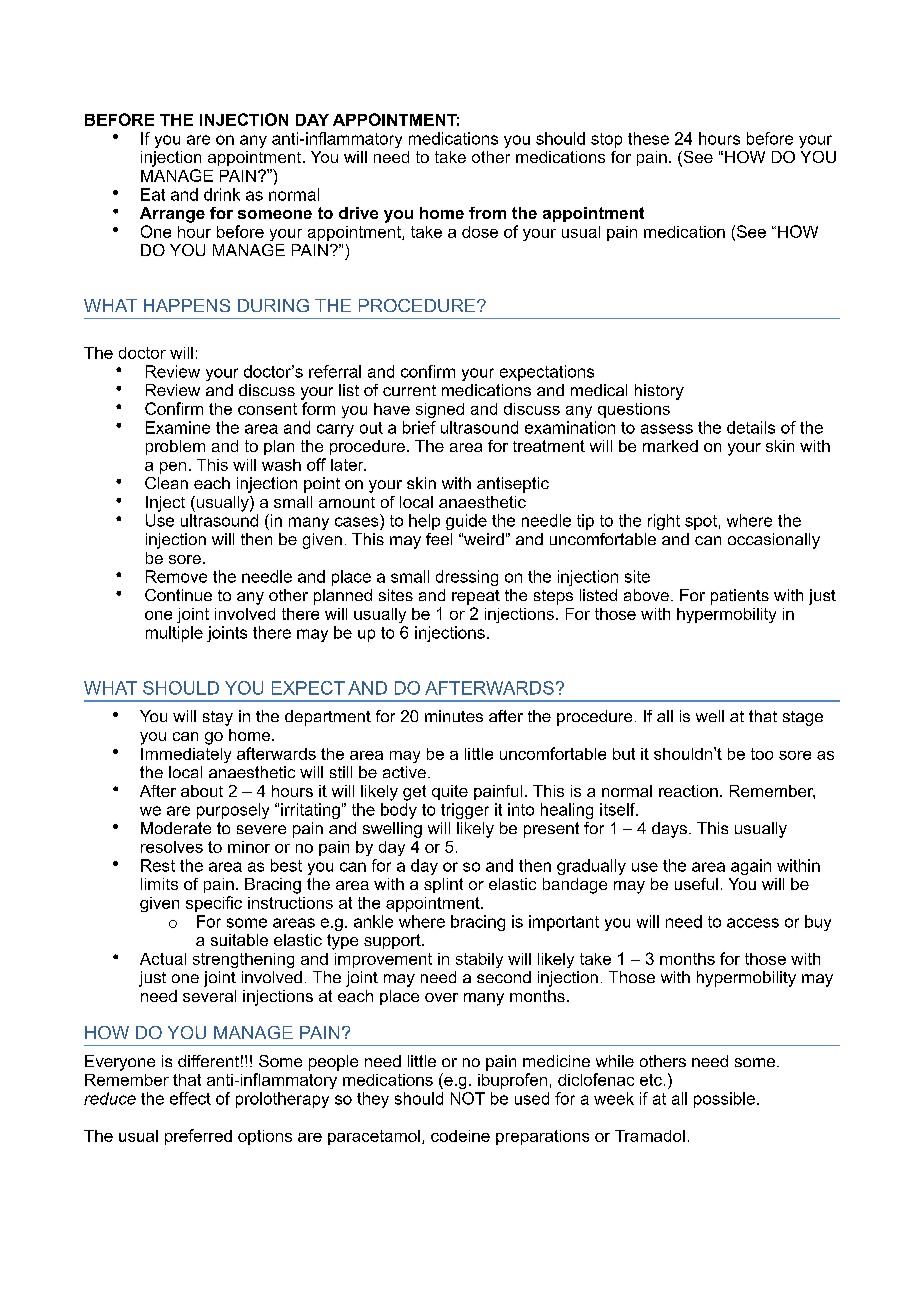 This page has height=1308, width=924. Describe the element at coordinates (166, 483) in the page. I see `Clean` at that location.
